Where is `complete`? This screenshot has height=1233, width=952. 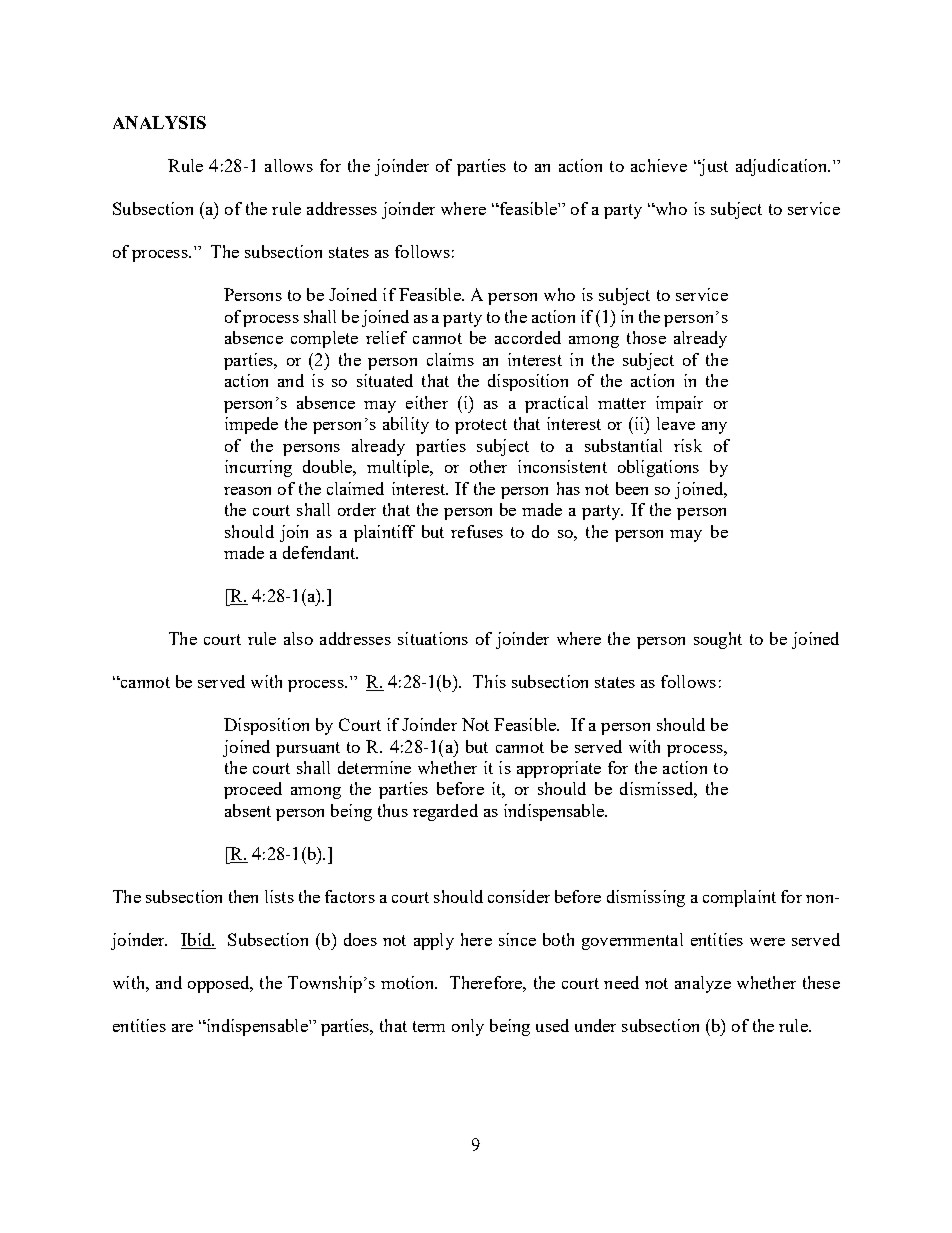
complete is located at coordinates (324, 339).
